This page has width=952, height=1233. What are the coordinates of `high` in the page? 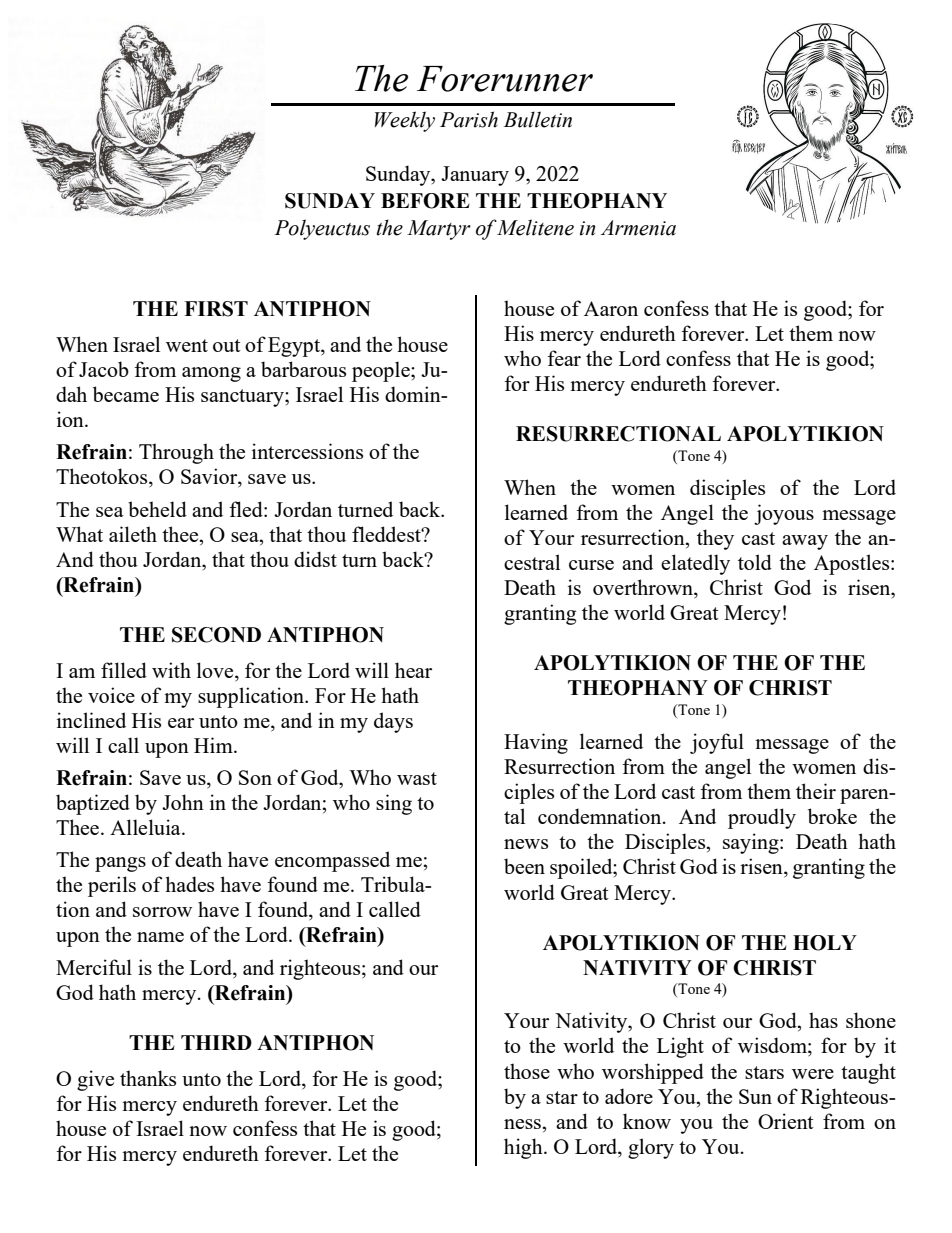 It's located at (524, 1148).
